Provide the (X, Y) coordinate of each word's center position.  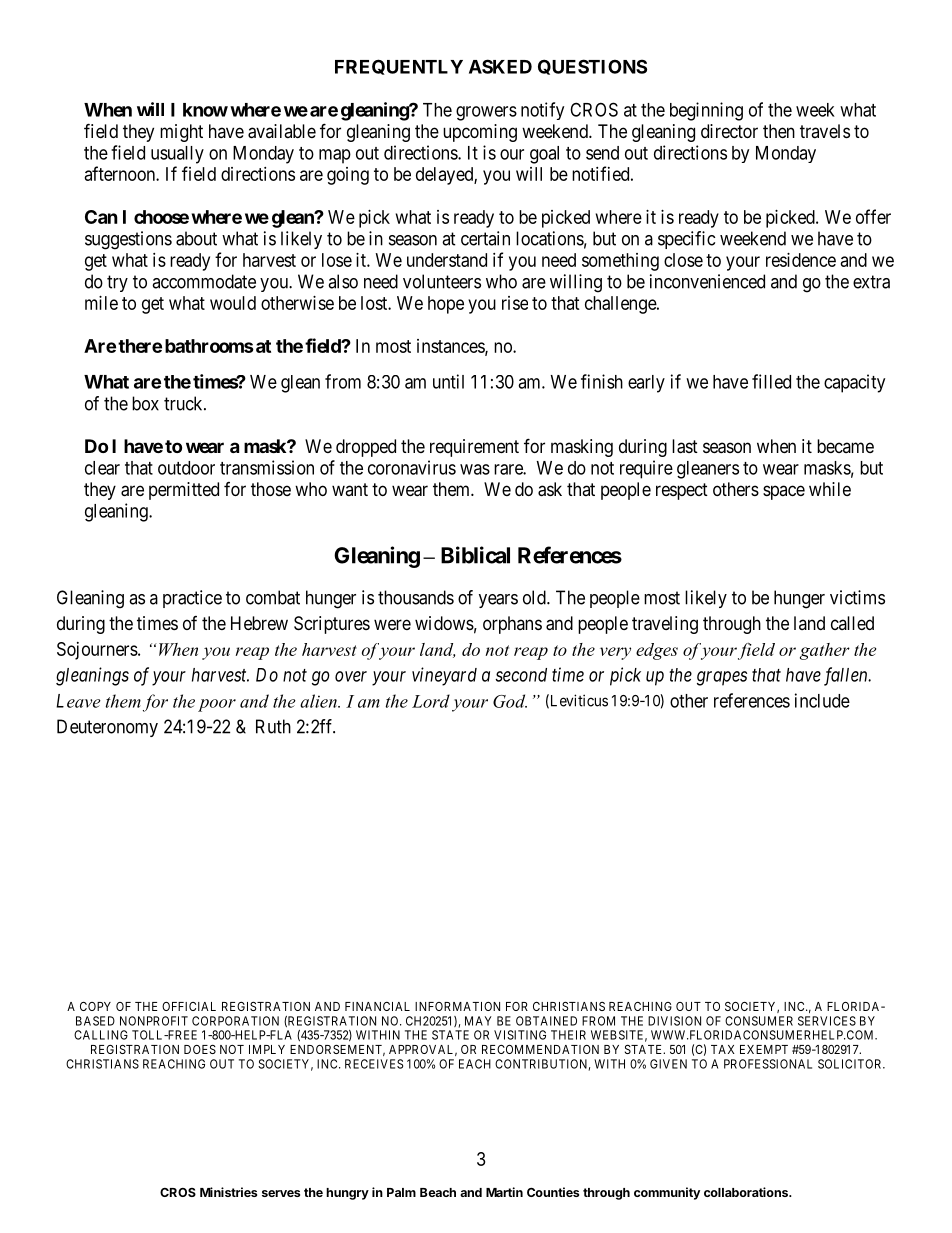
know (205, 110)
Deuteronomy (107, 728)
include (822, 700)
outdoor (186, 468)
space (784, 492)
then (779, 131)
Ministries (228, 1192)
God (510, 701)
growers (486, 113)
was (475, 469)
